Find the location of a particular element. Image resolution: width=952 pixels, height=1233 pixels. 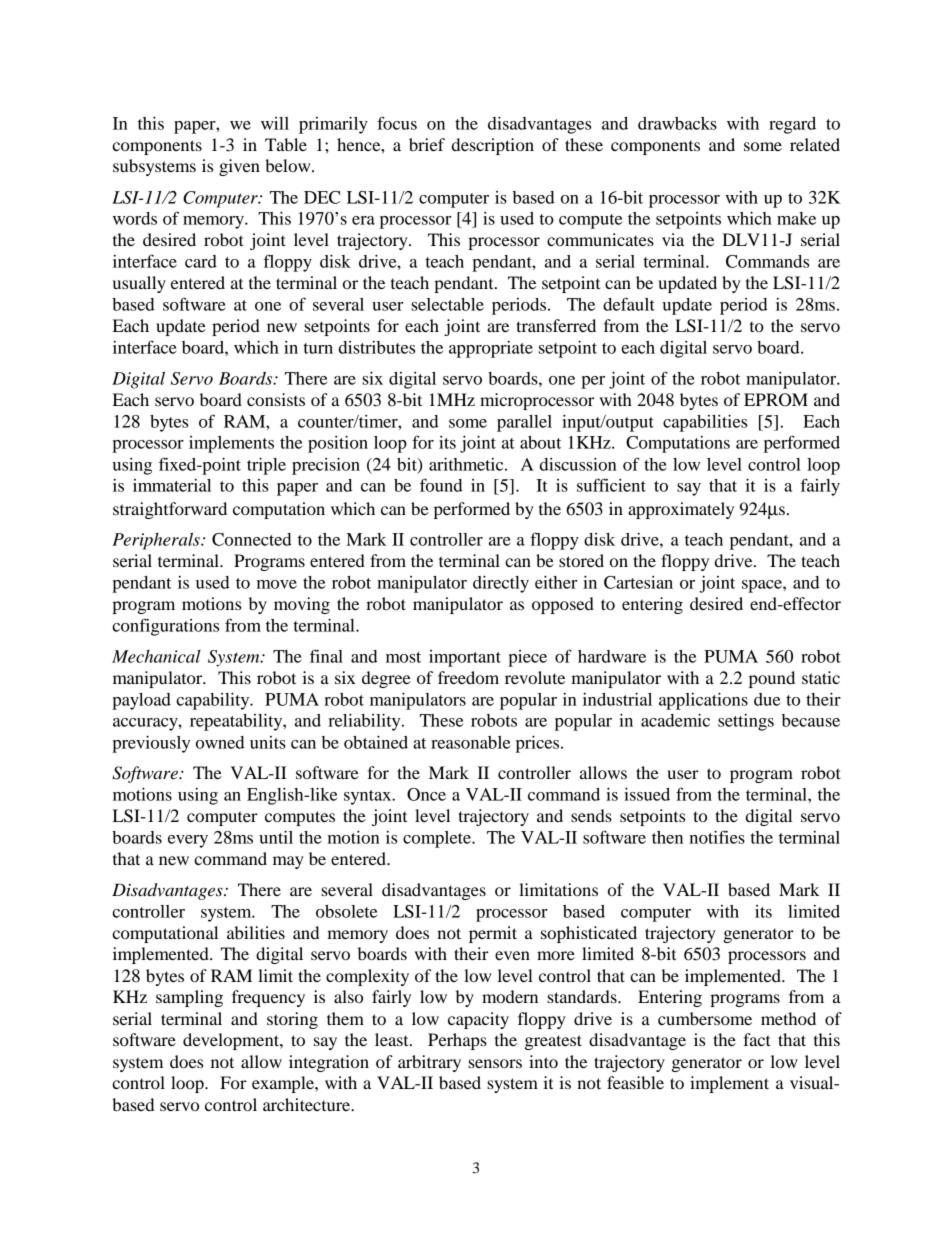

example is located at coordinates (284, 1084).
